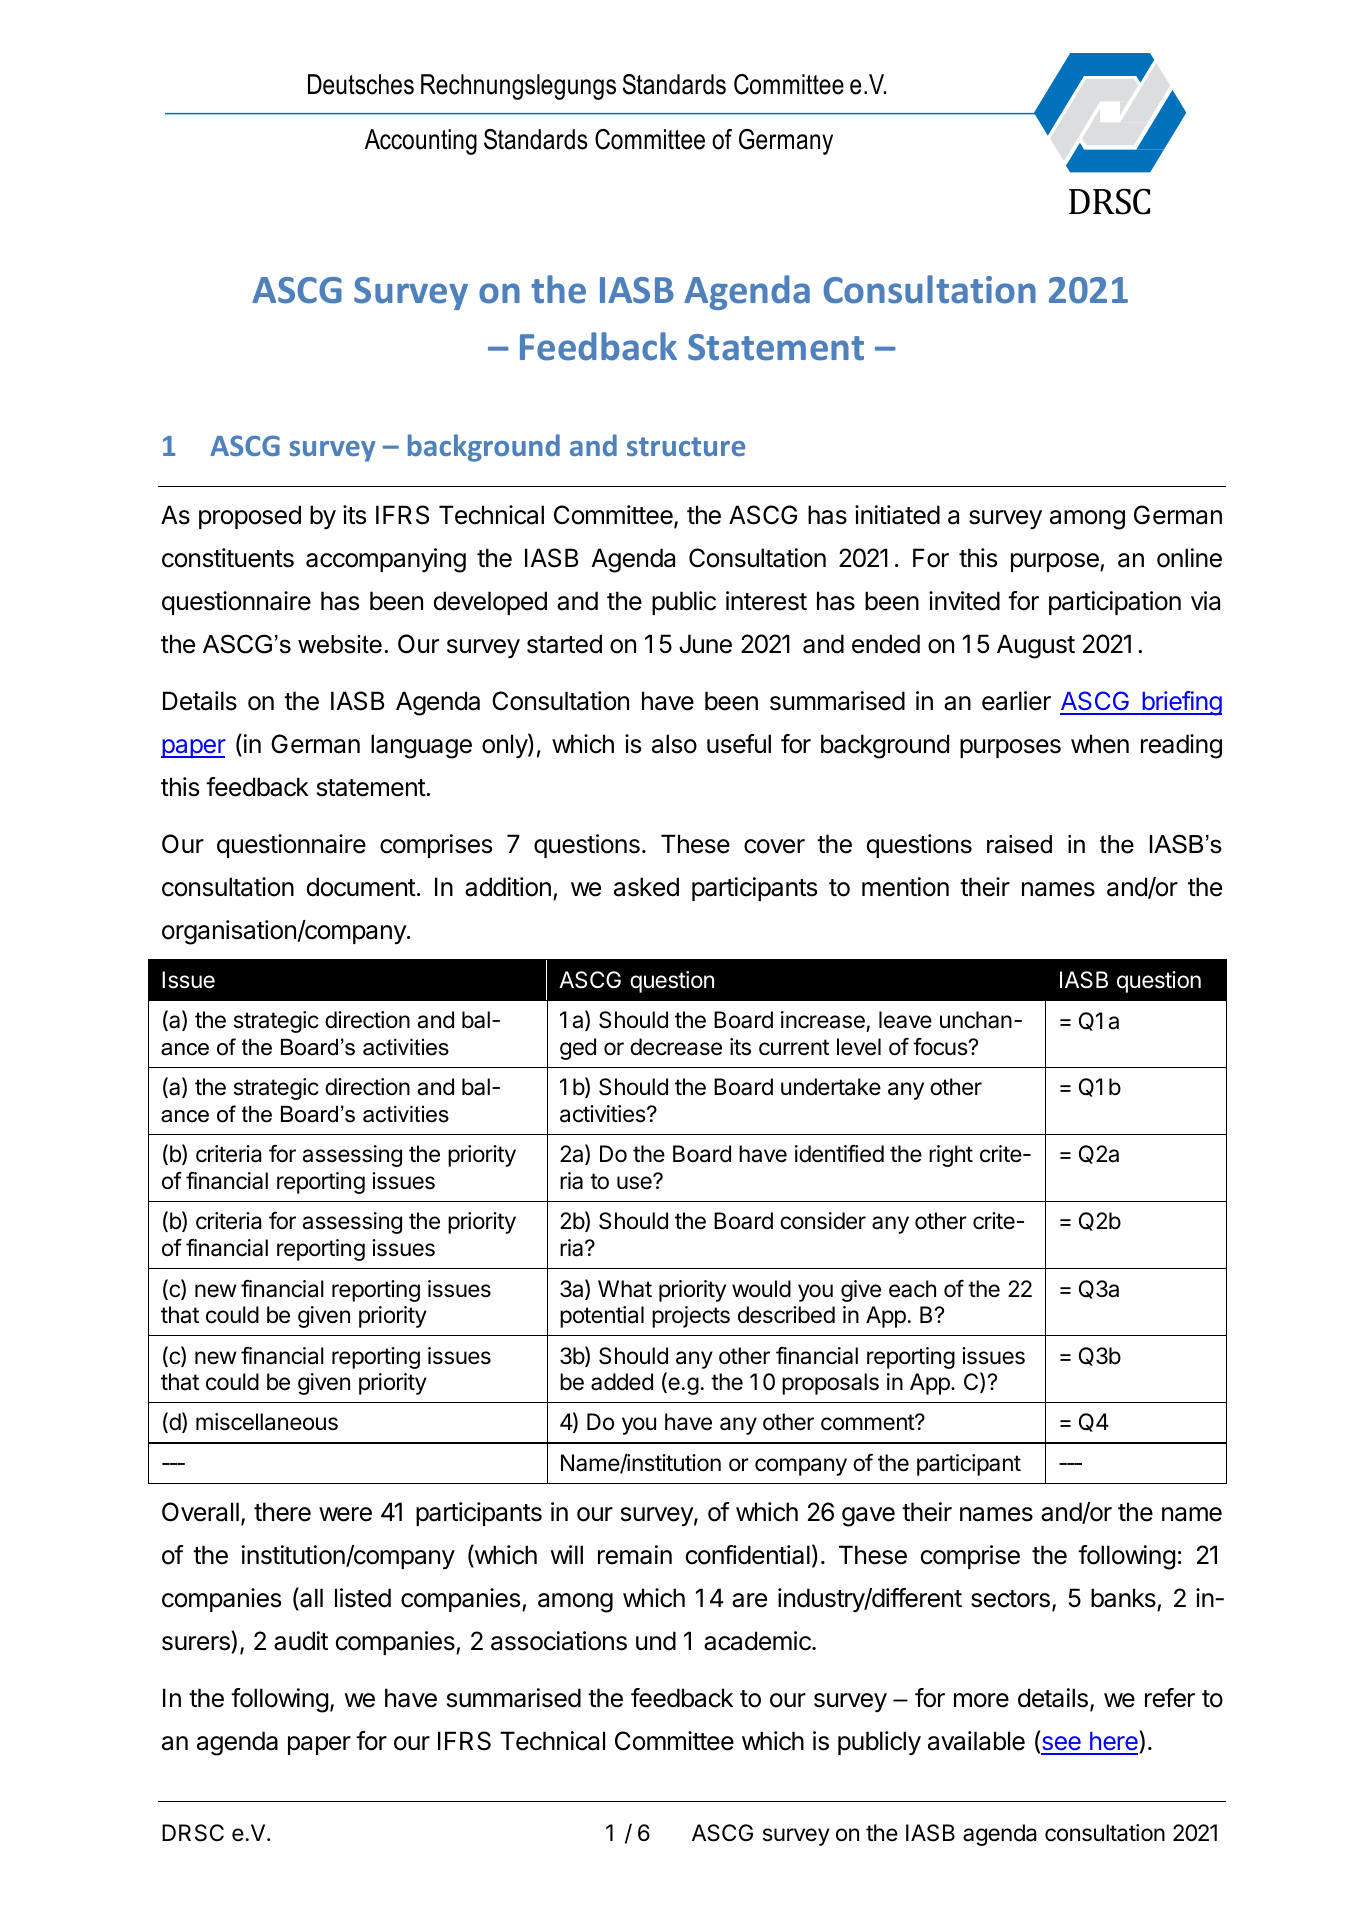 This screenshot has width=1351, height=1911. Describe the element at coordinates (897, 515) in the screenshot. I see `initiated` at that location.
